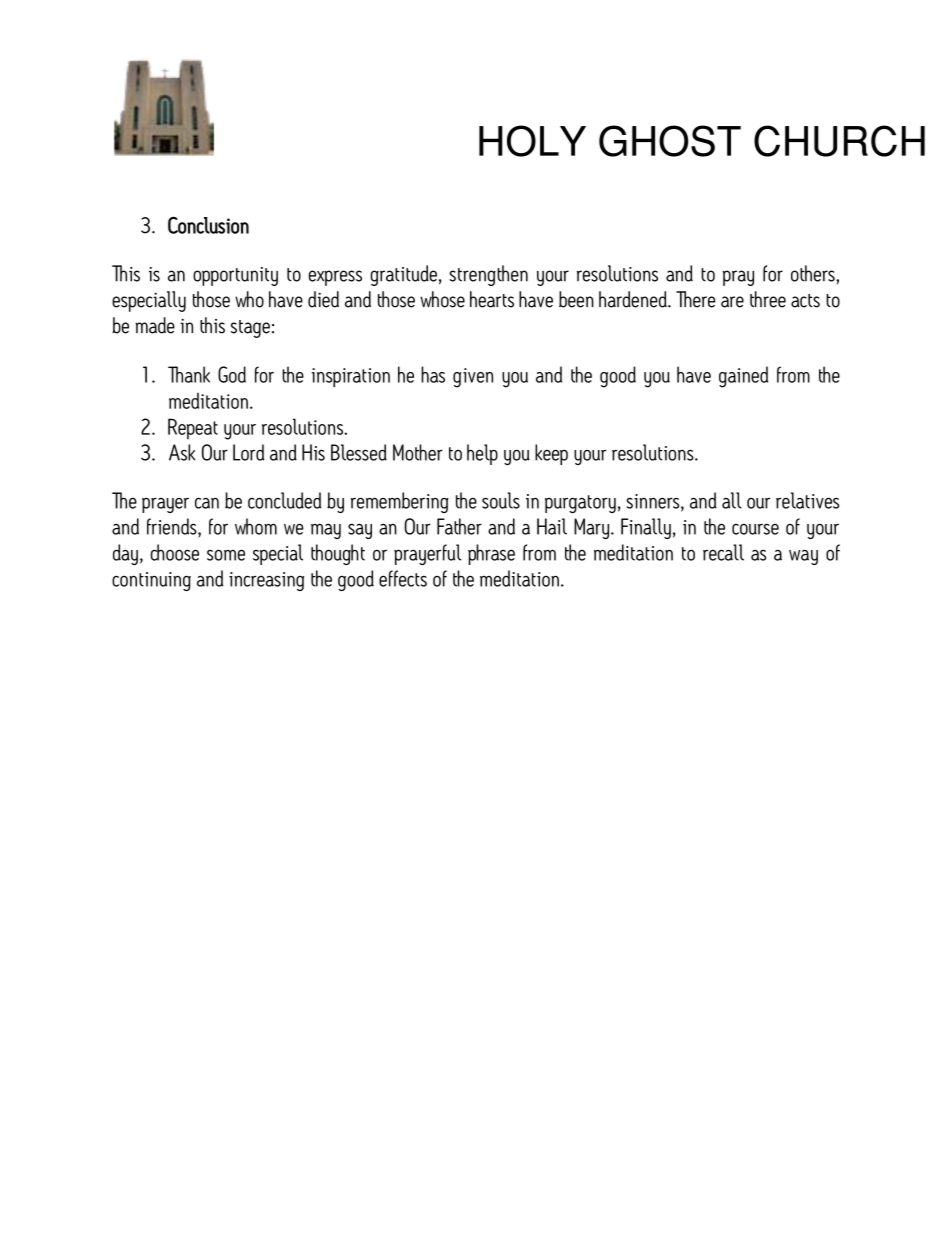  What do you see at coordinates (226, 555) in the document?
I see `some` at bounding box center [226, 555].
